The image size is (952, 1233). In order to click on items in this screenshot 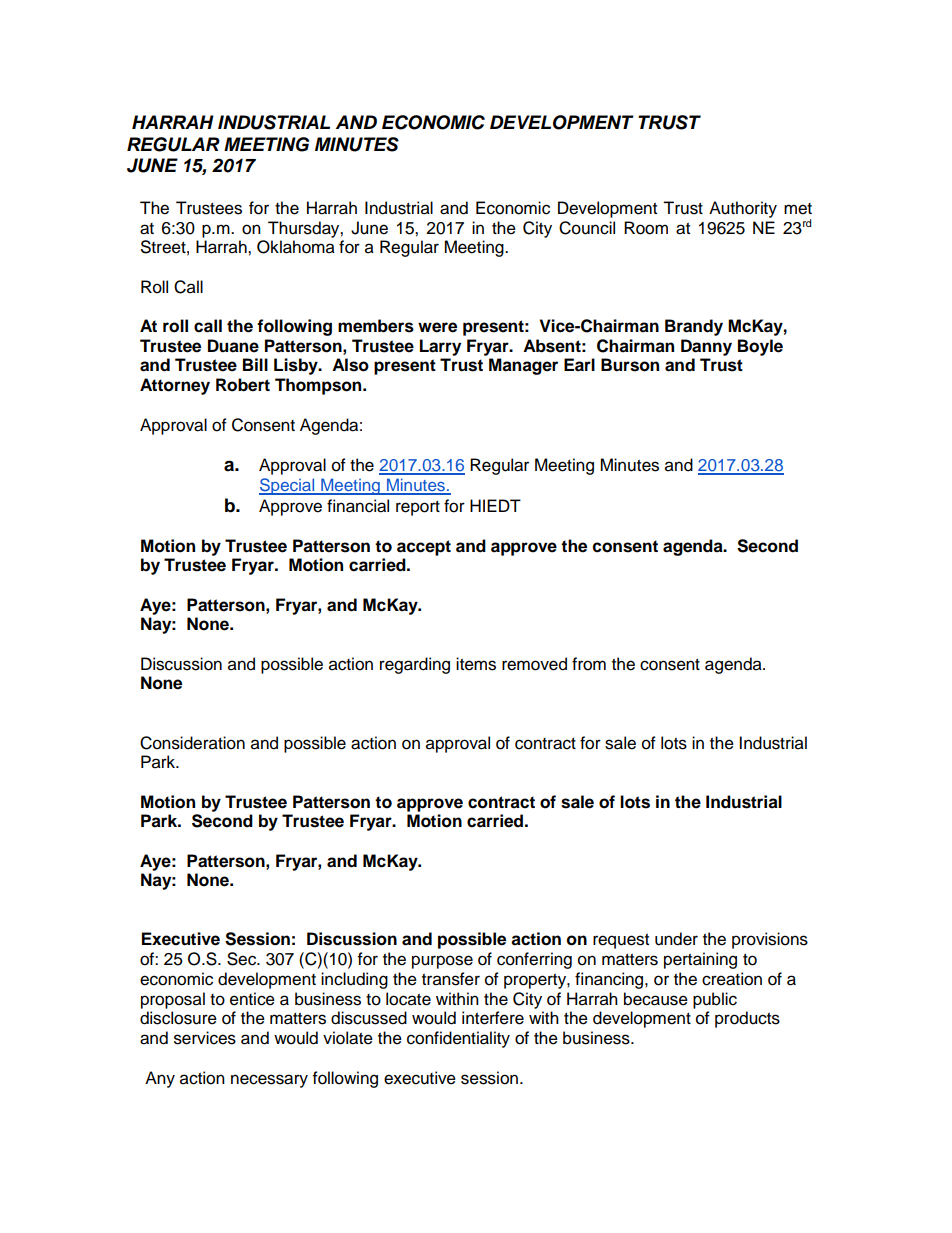, I will do `click(476, 664)`.
